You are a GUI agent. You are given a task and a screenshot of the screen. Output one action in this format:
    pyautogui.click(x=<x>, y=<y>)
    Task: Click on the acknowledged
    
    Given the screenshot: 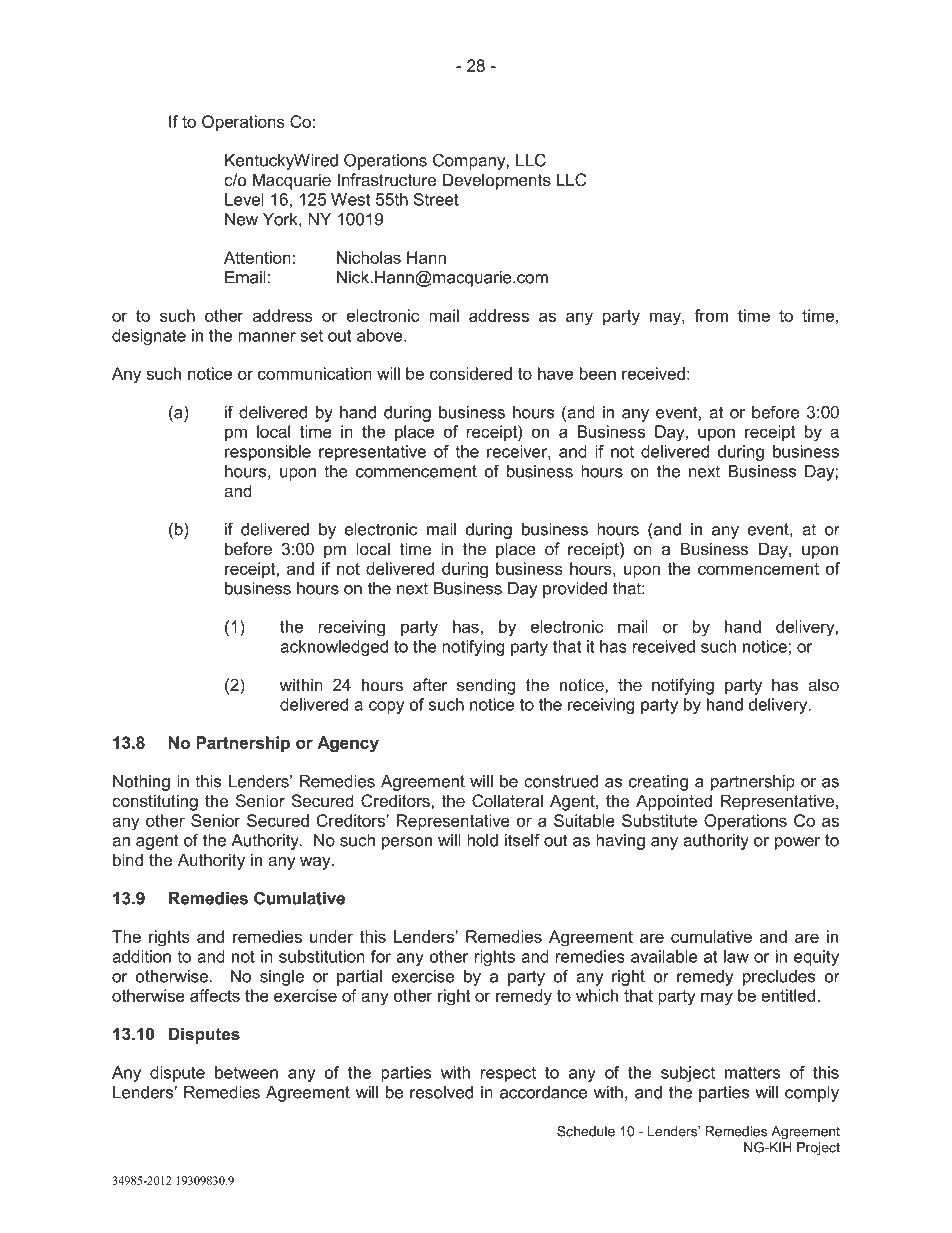 What is the action you would take?
    pyautogui.click(x=334, y=648)
